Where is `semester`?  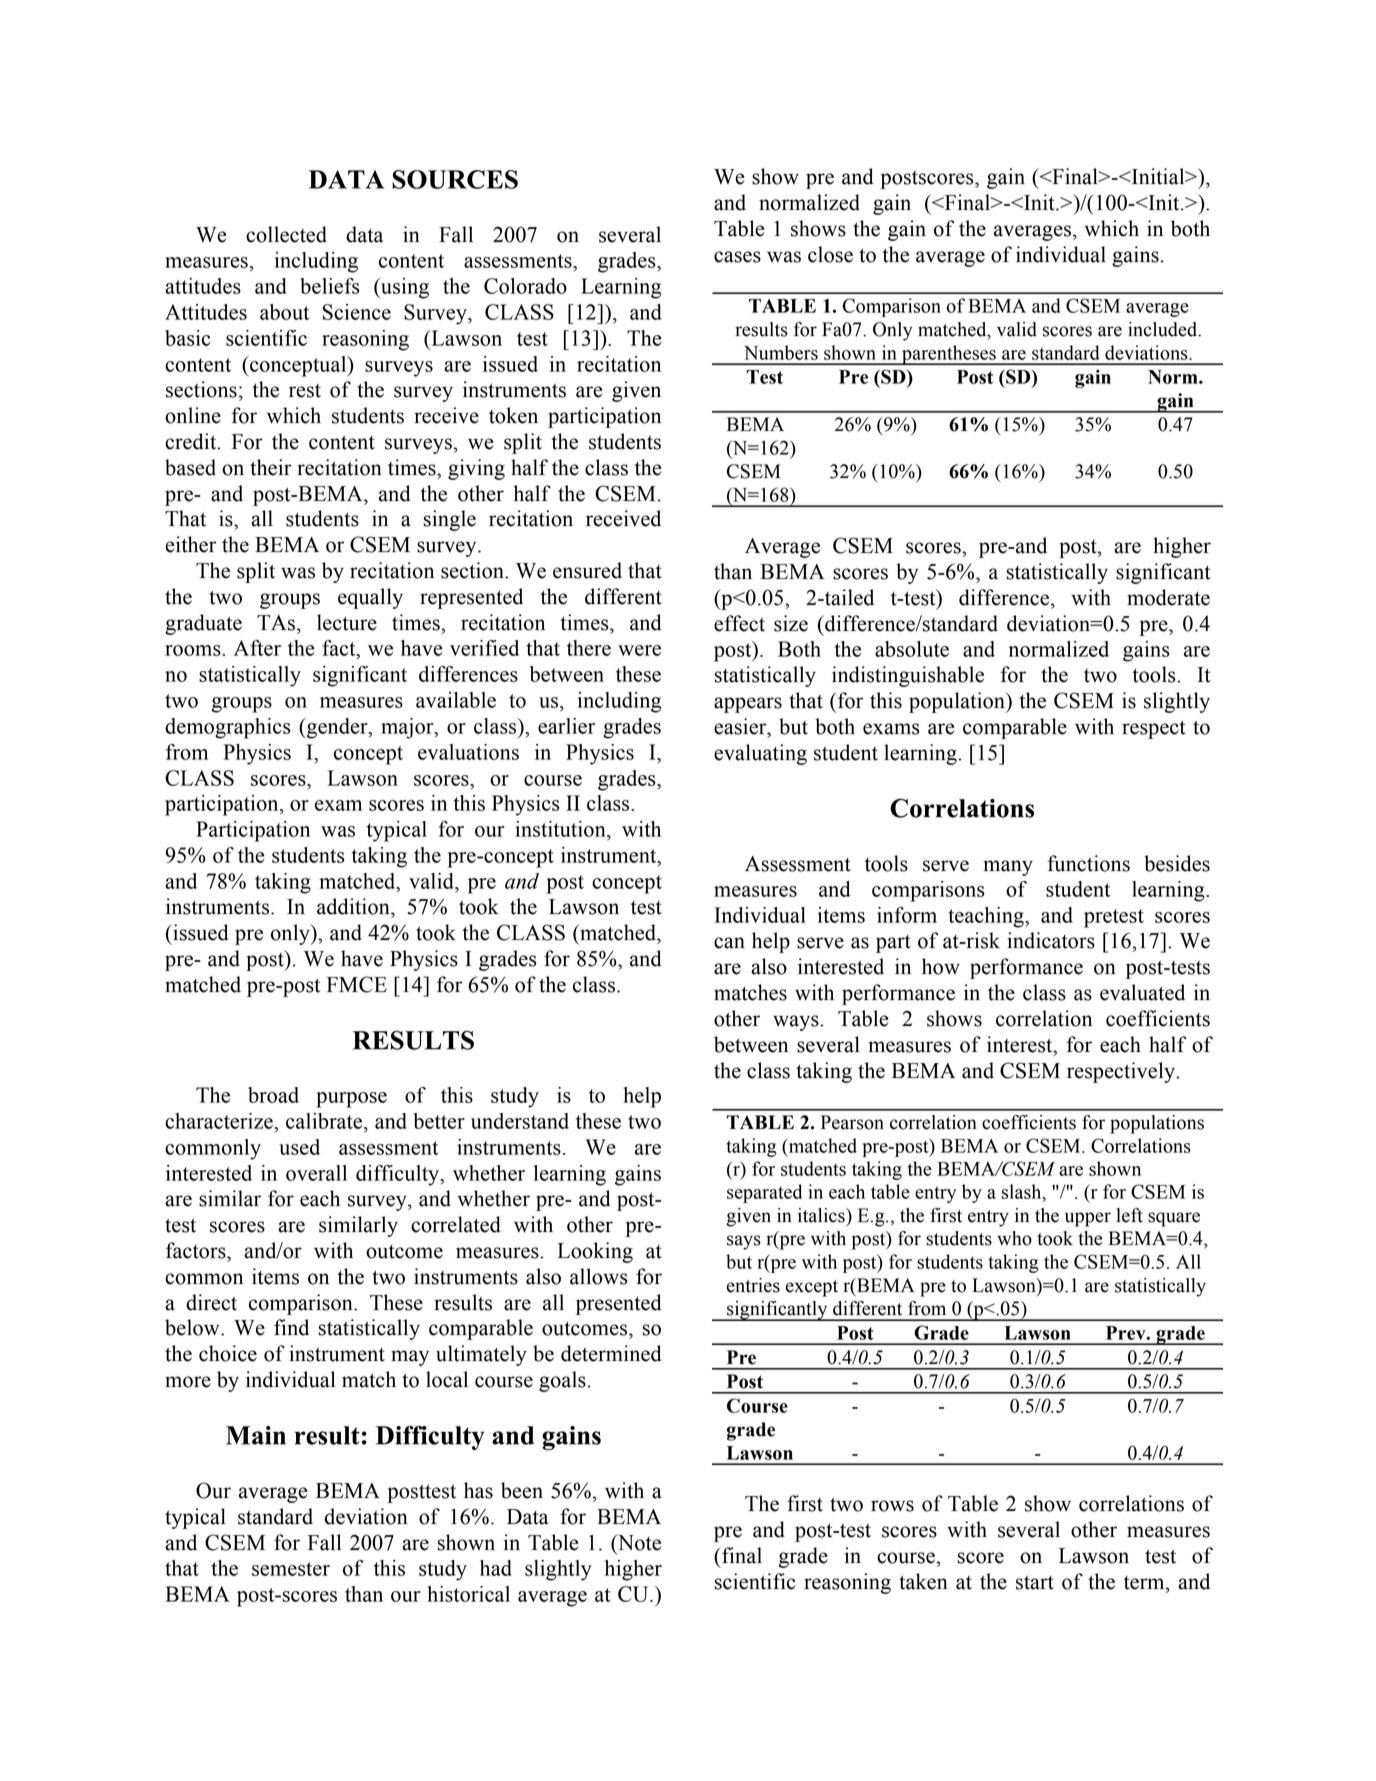
semester is located at coordinates (291, 1569).
